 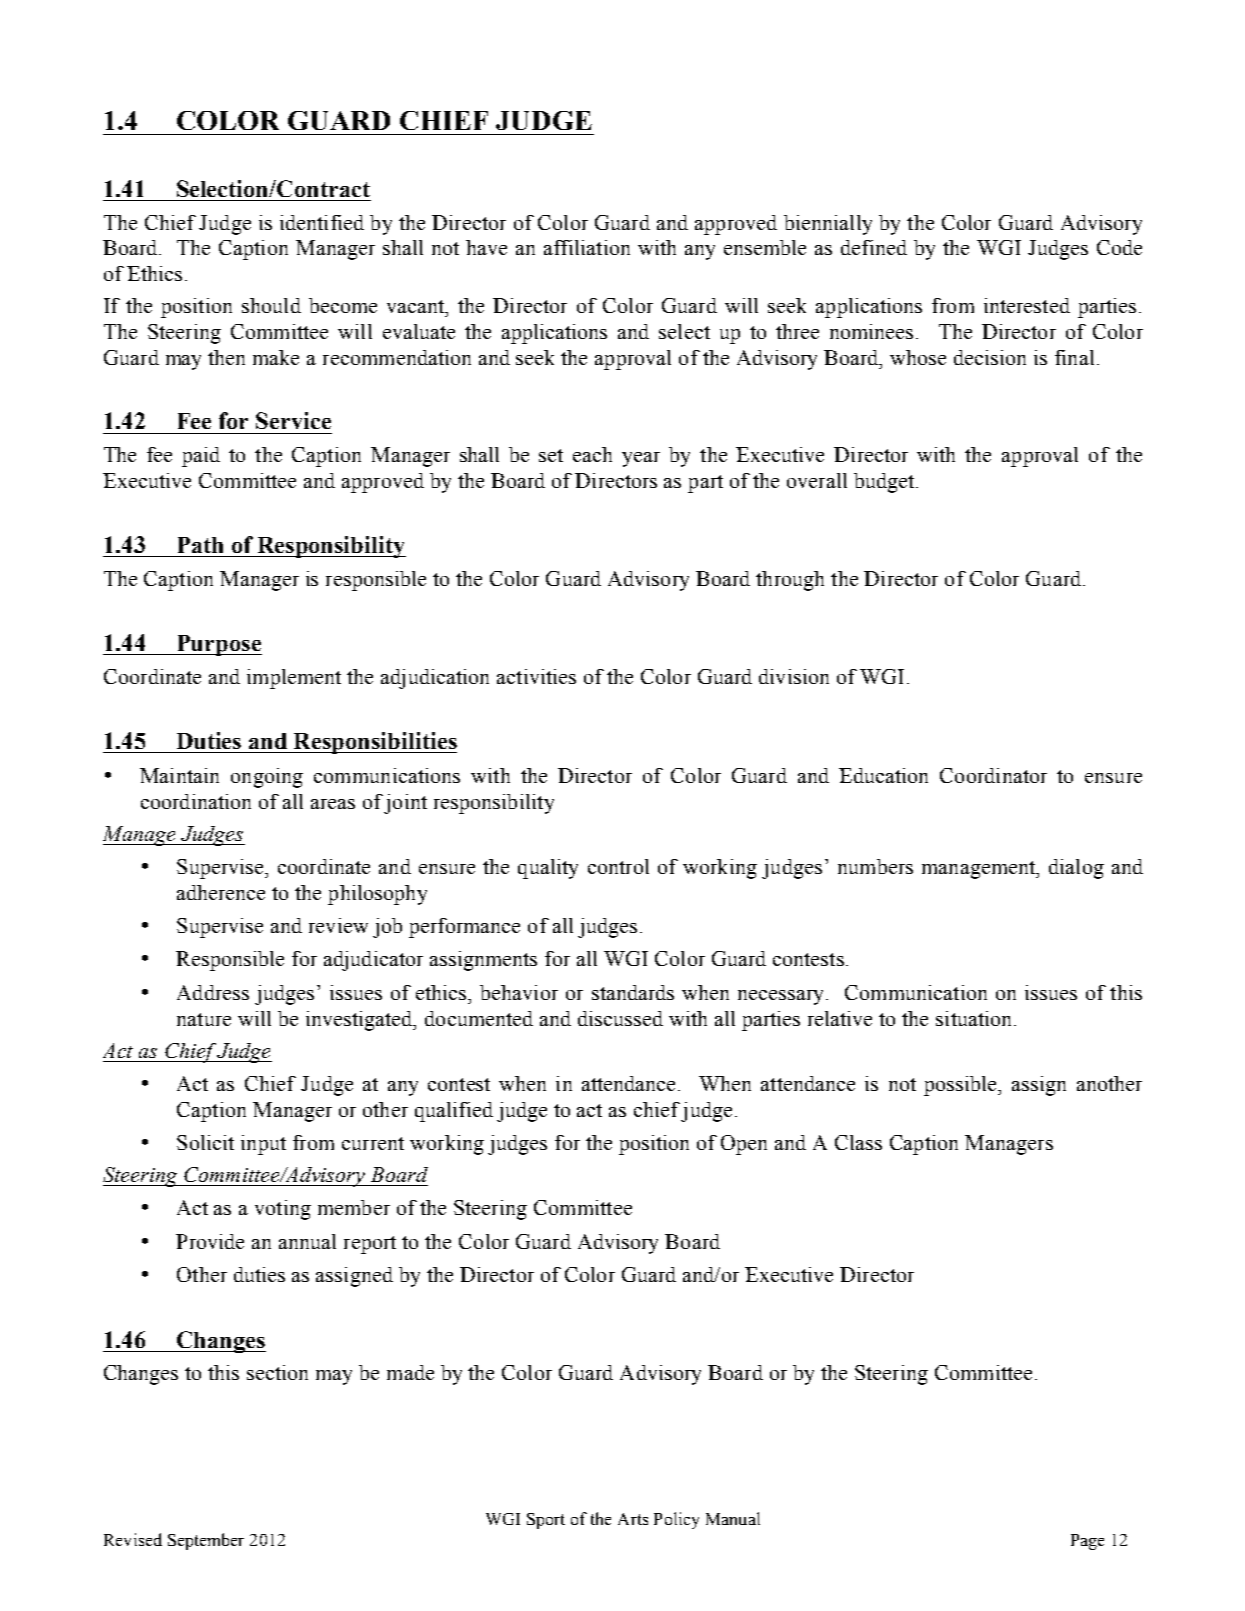 I want to click on interested, so click(x=1027, y=305).
